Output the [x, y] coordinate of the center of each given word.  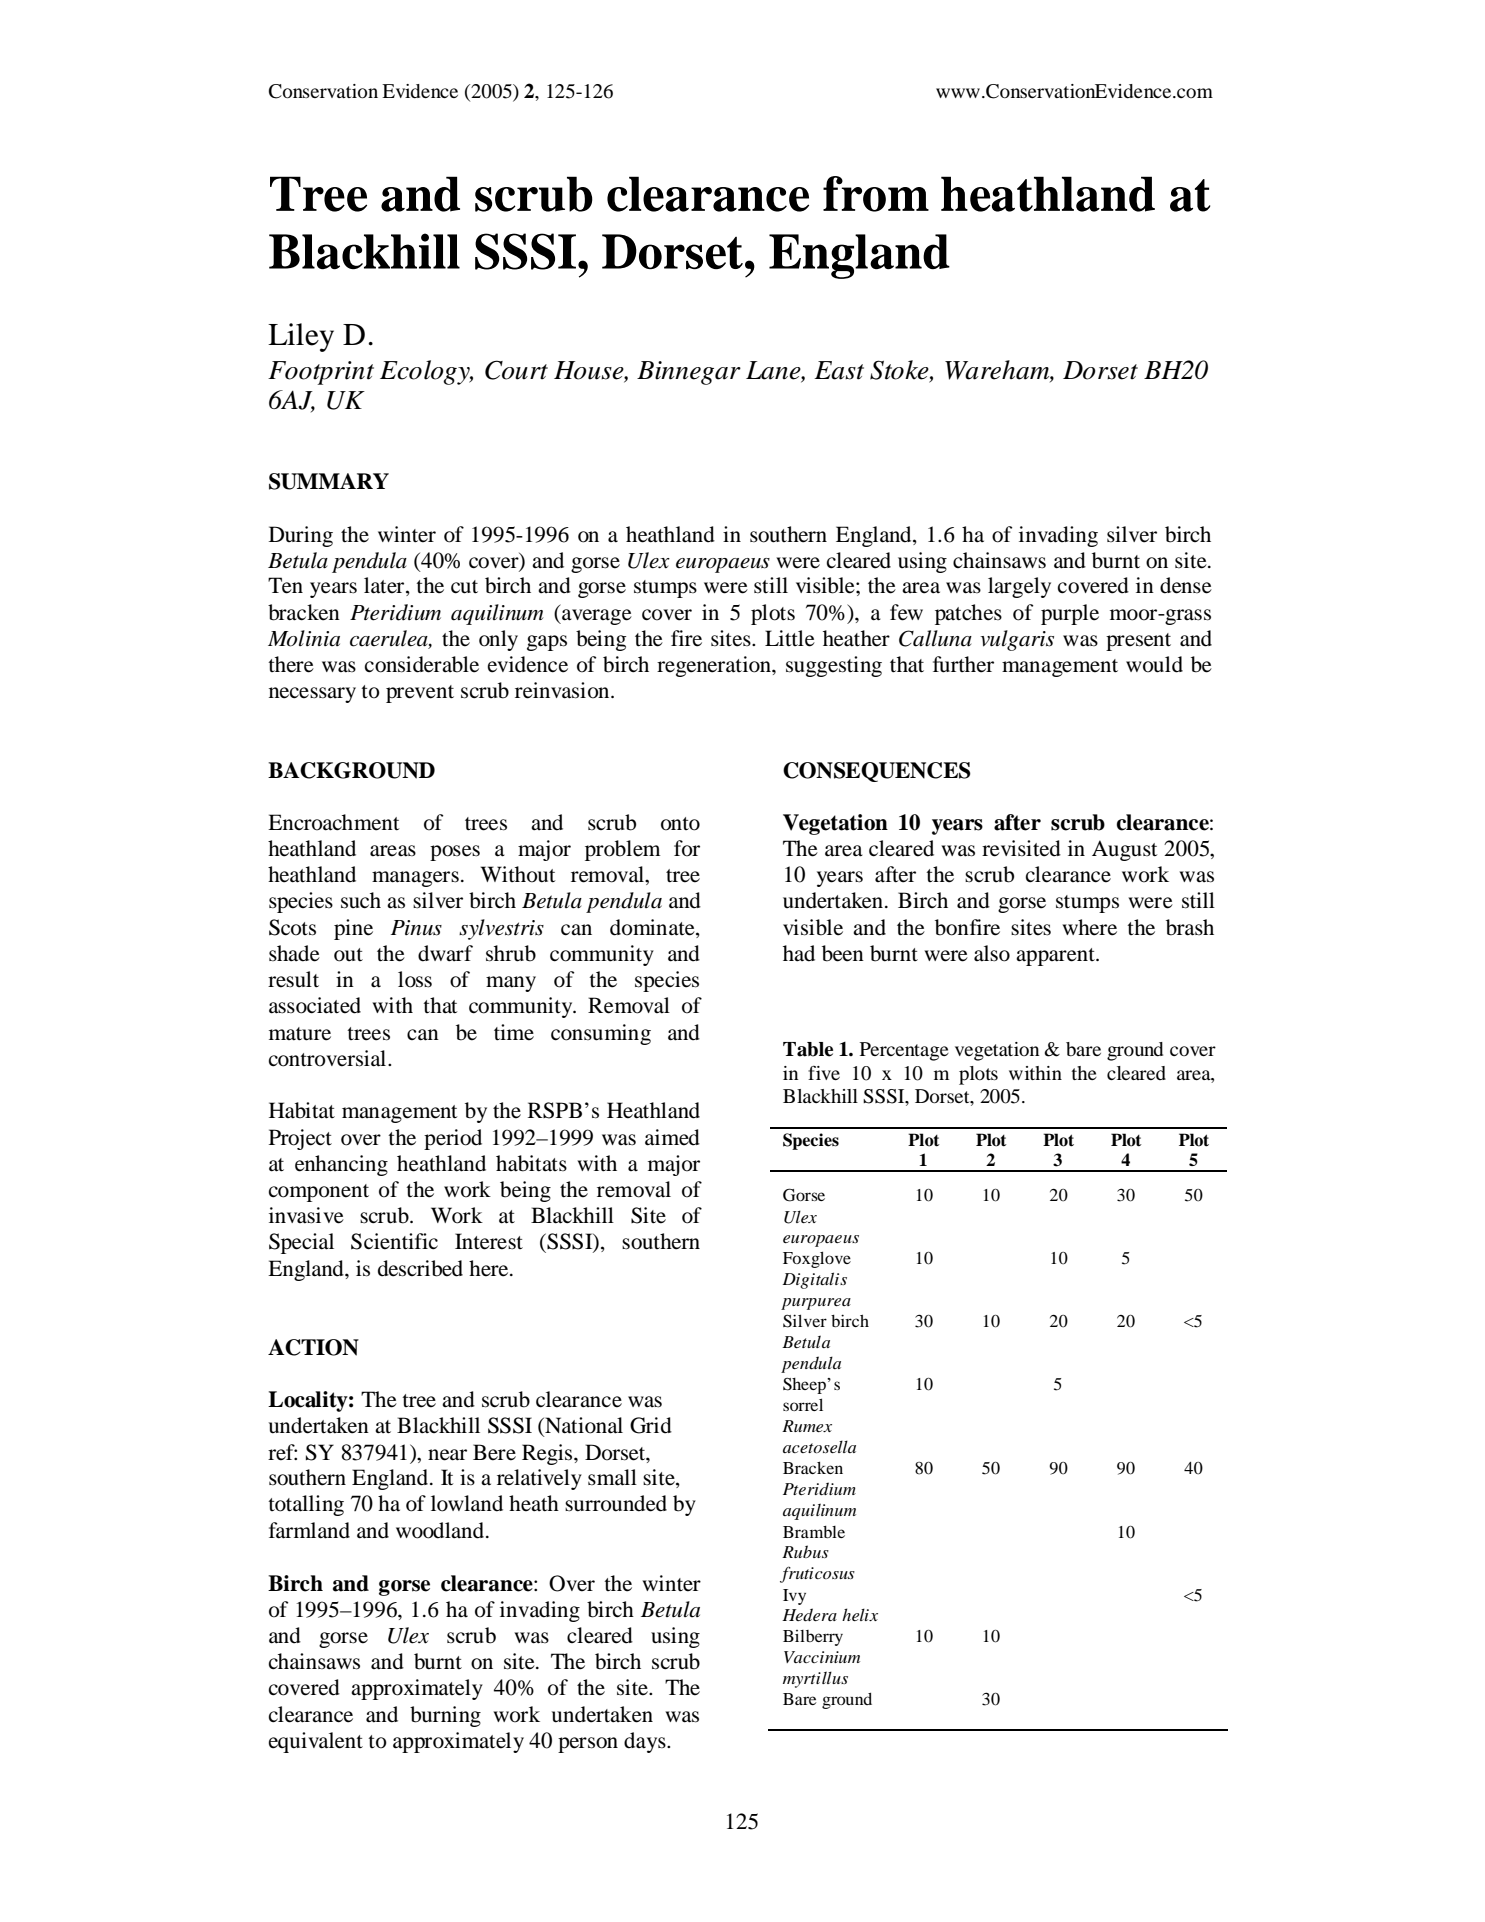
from [876, 194]
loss [415, 979]
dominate [653, 927]
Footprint [321, 373]
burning [445, 1716]
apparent [1056, 957]
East [839, 370]
